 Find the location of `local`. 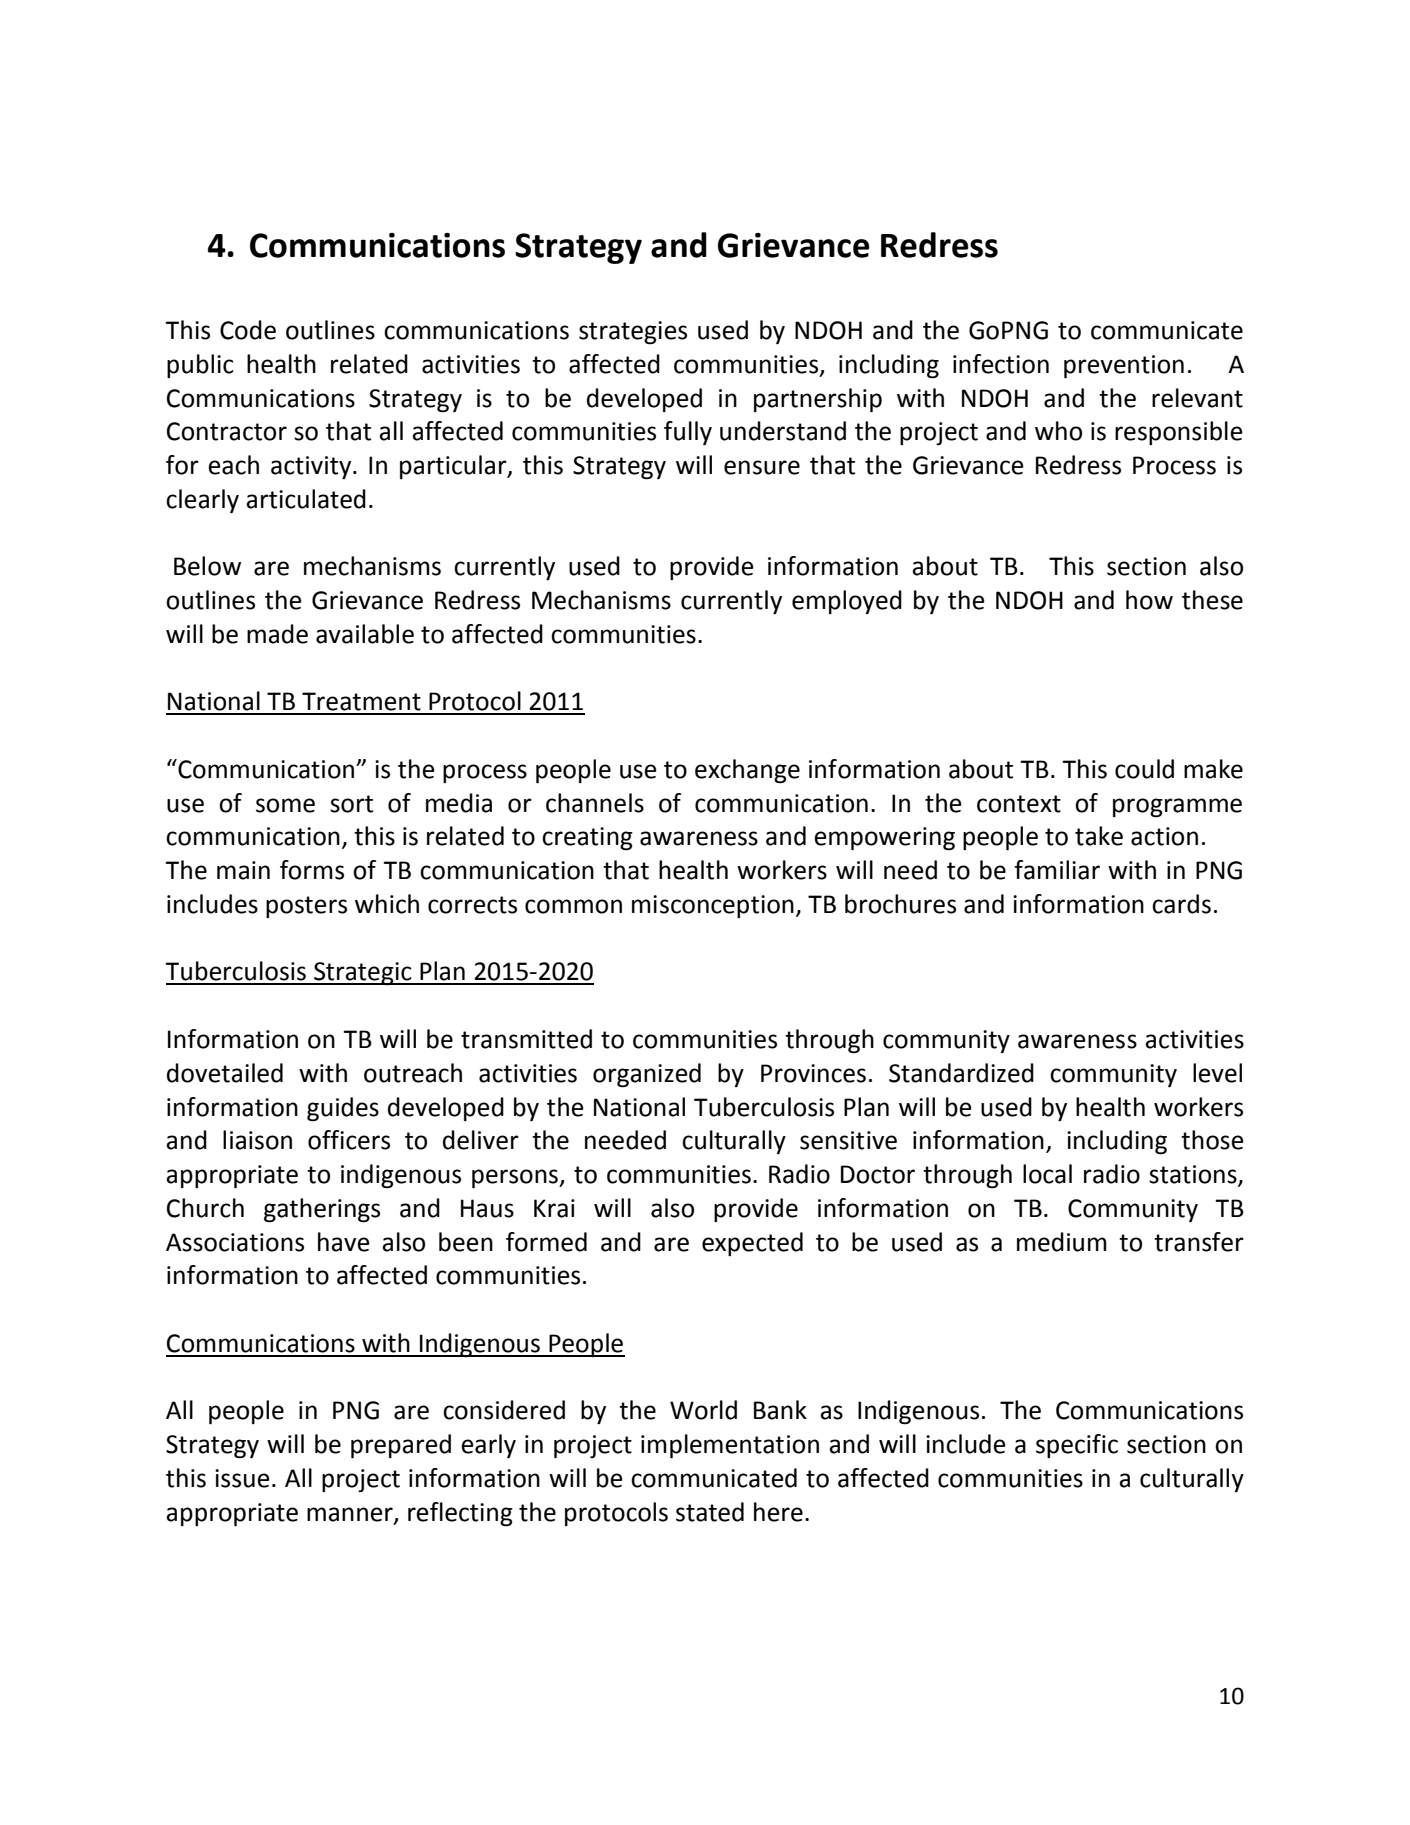

local is located at coordinates (1047, 1174).
